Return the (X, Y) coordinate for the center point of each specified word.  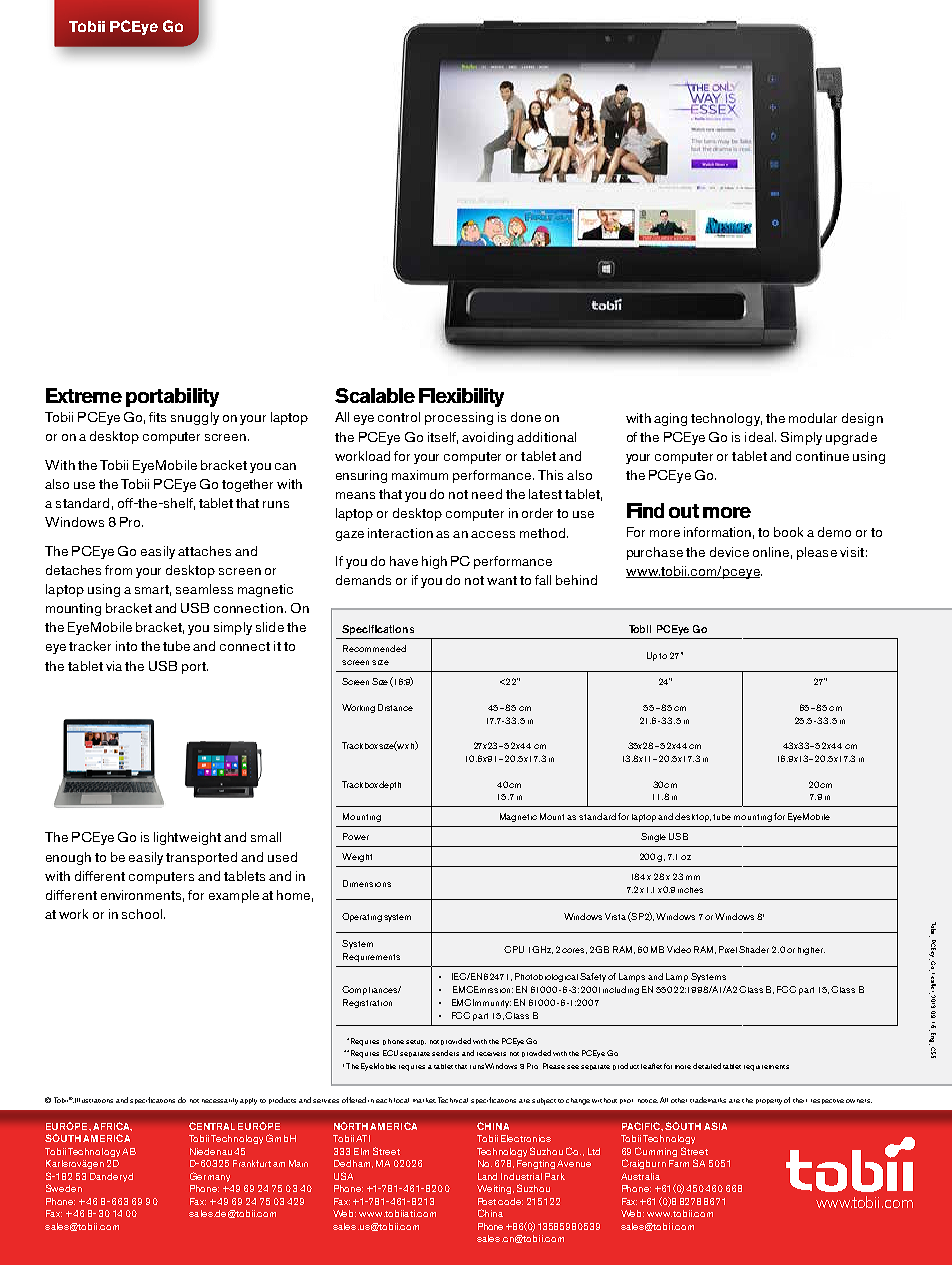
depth (390, 785)
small (266, 837)
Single (653, 837)
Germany (210, 1177)
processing (459, 418)
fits (157, 417)
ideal (760, 437)
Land (487, 1176)
